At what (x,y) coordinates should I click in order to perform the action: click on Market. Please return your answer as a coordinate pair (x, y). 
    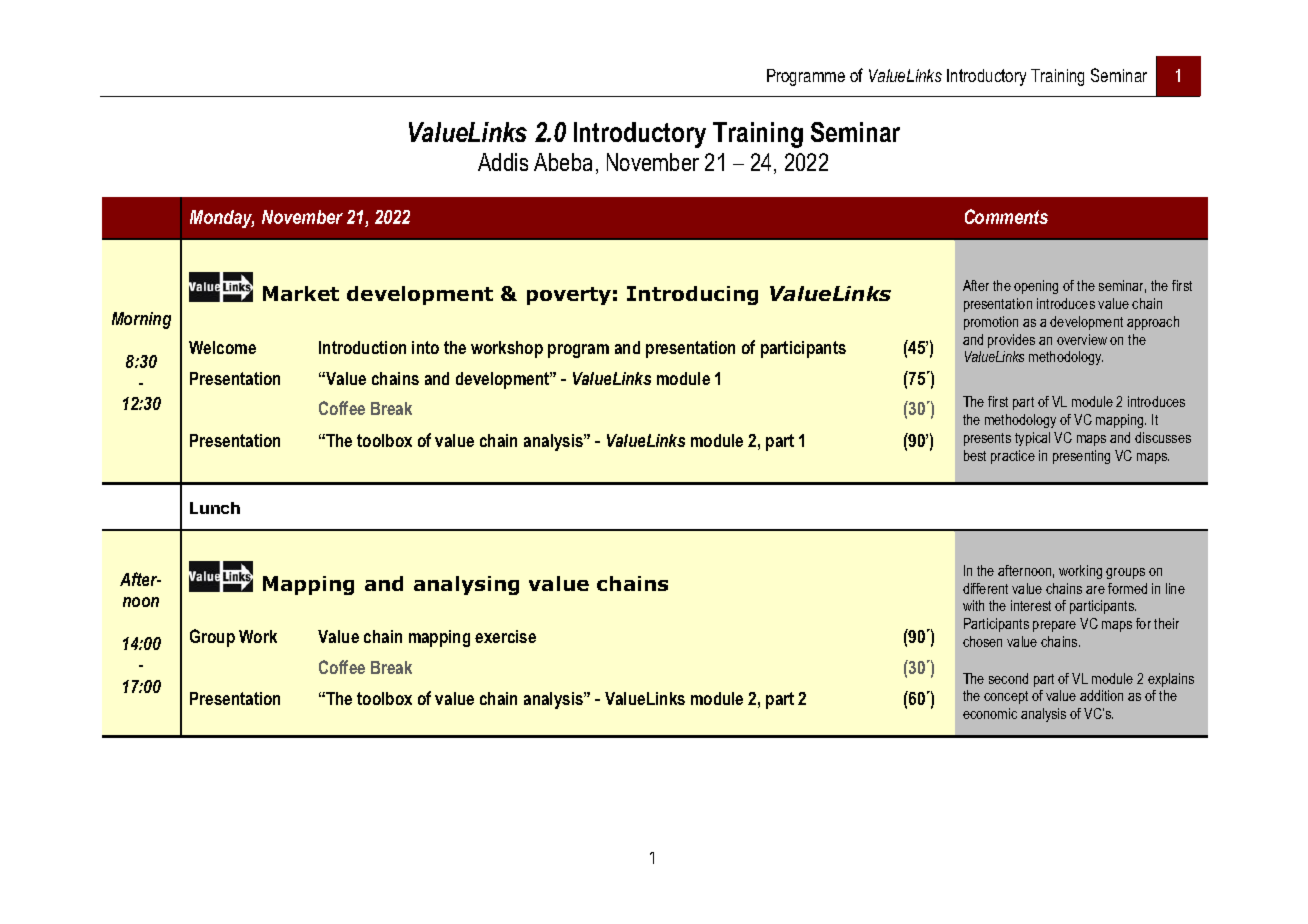
    Looking at the image, I should click on (301, 293).
